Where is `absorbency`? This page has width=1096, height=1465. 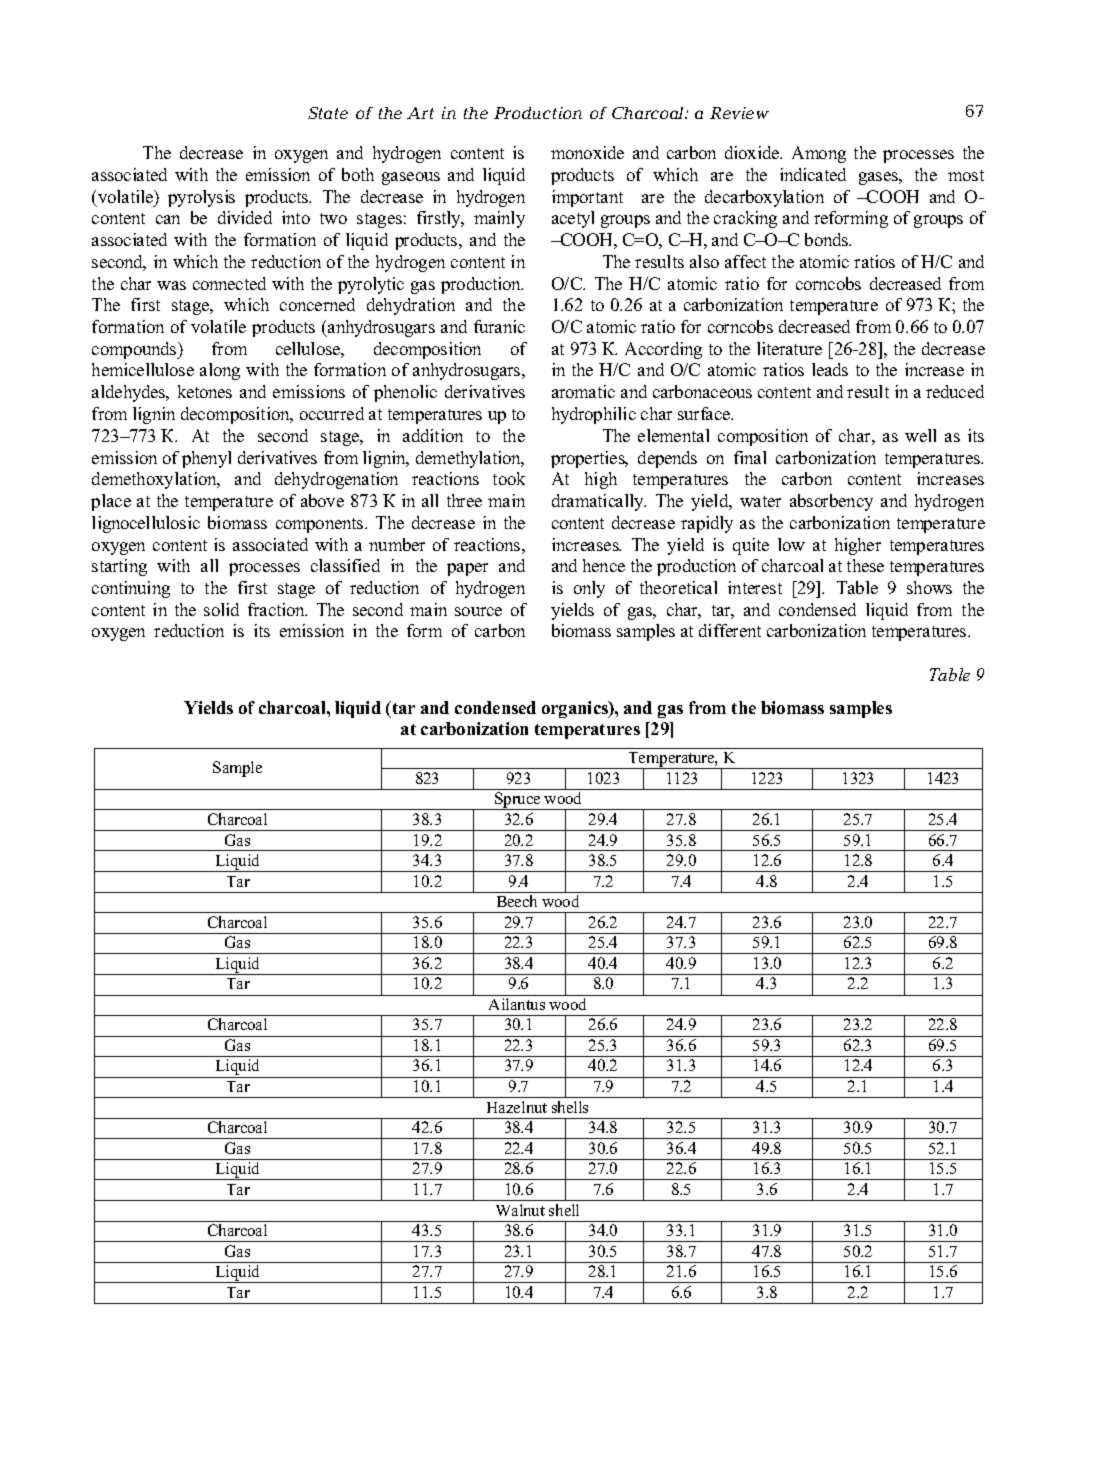
absorbency is located at coordinates (831, 502).
